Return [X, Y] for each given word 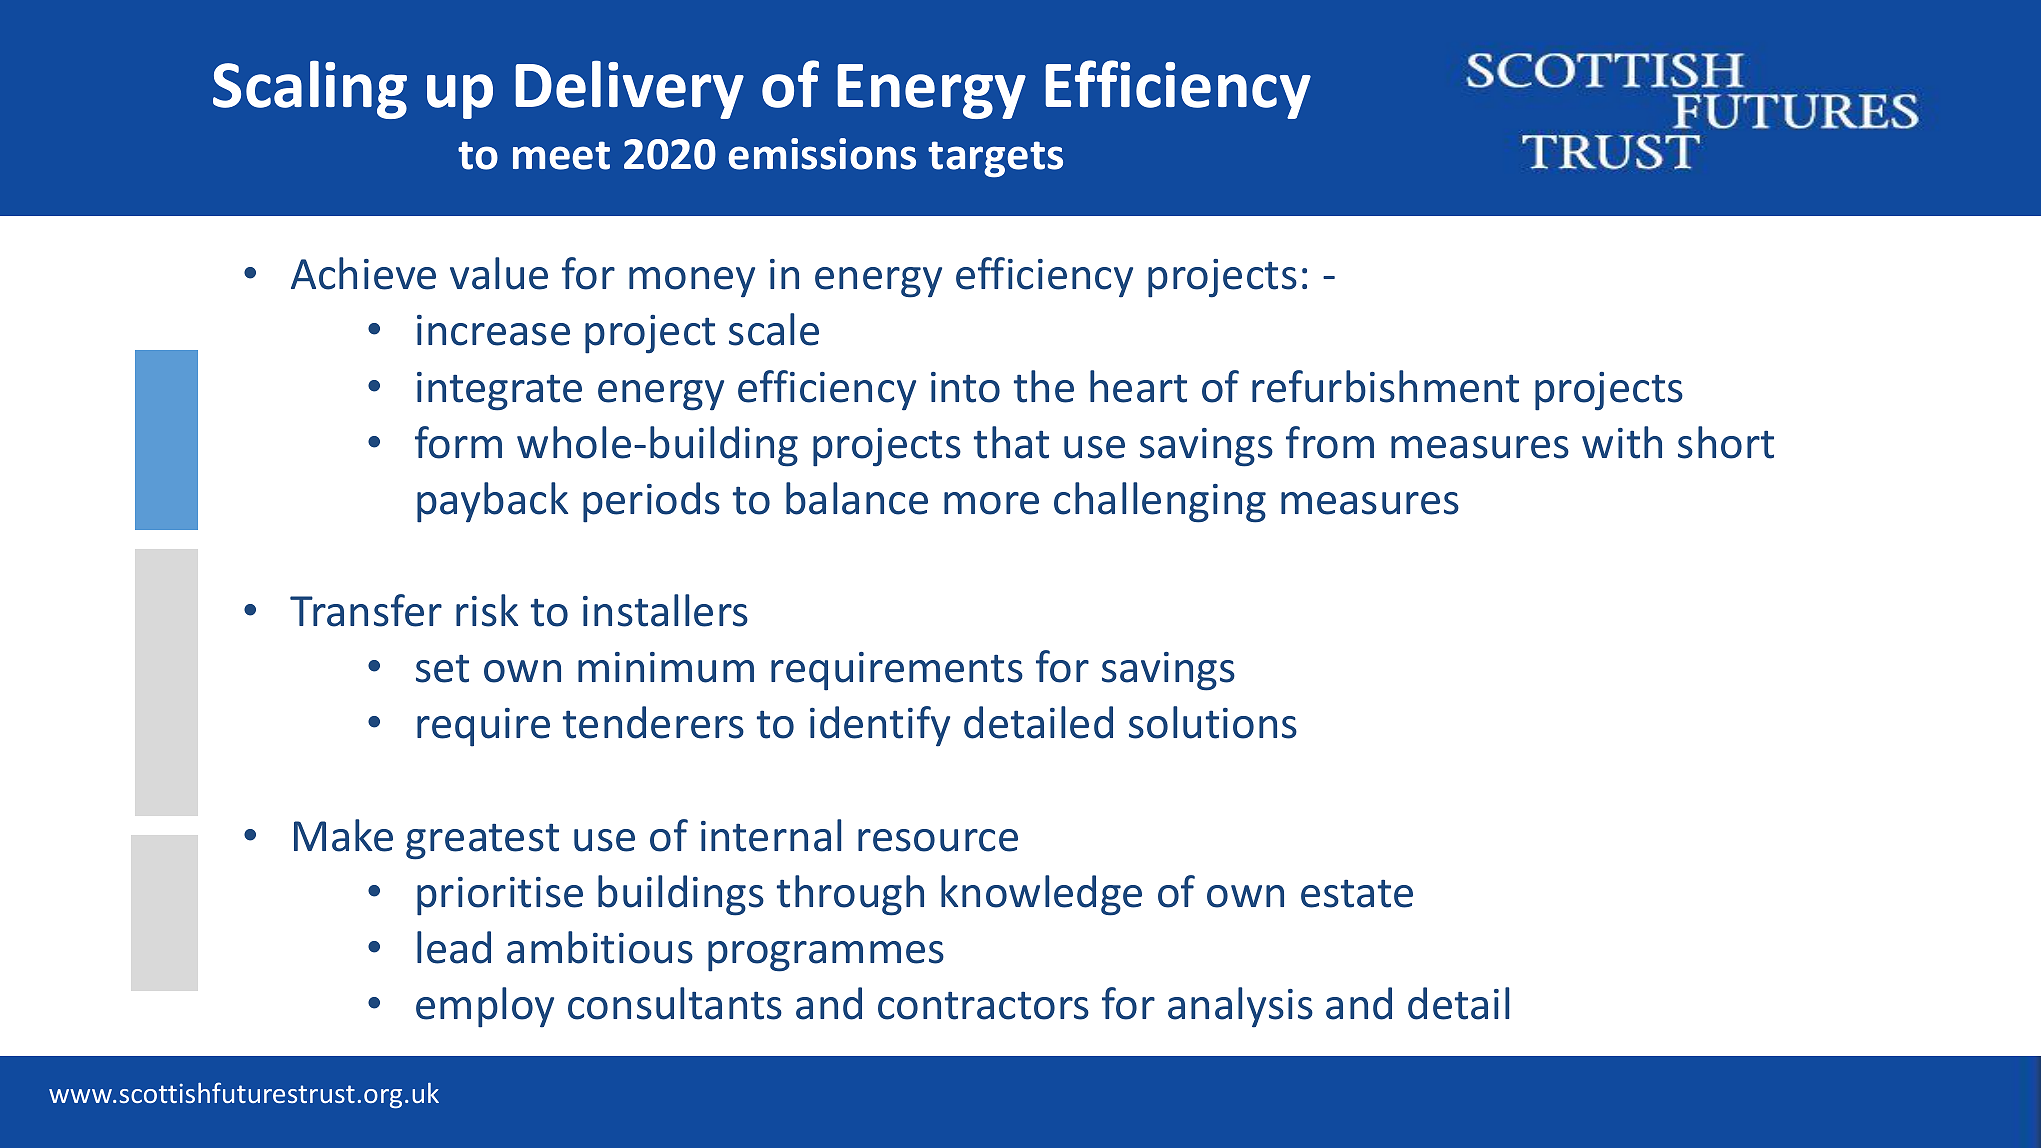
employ [485, 1007]
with [1622, 442]
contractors [983, 1006]
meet [561, 155]
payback [492, 502]
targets [995, 159]
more [991, 503]
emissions [822, 154]
